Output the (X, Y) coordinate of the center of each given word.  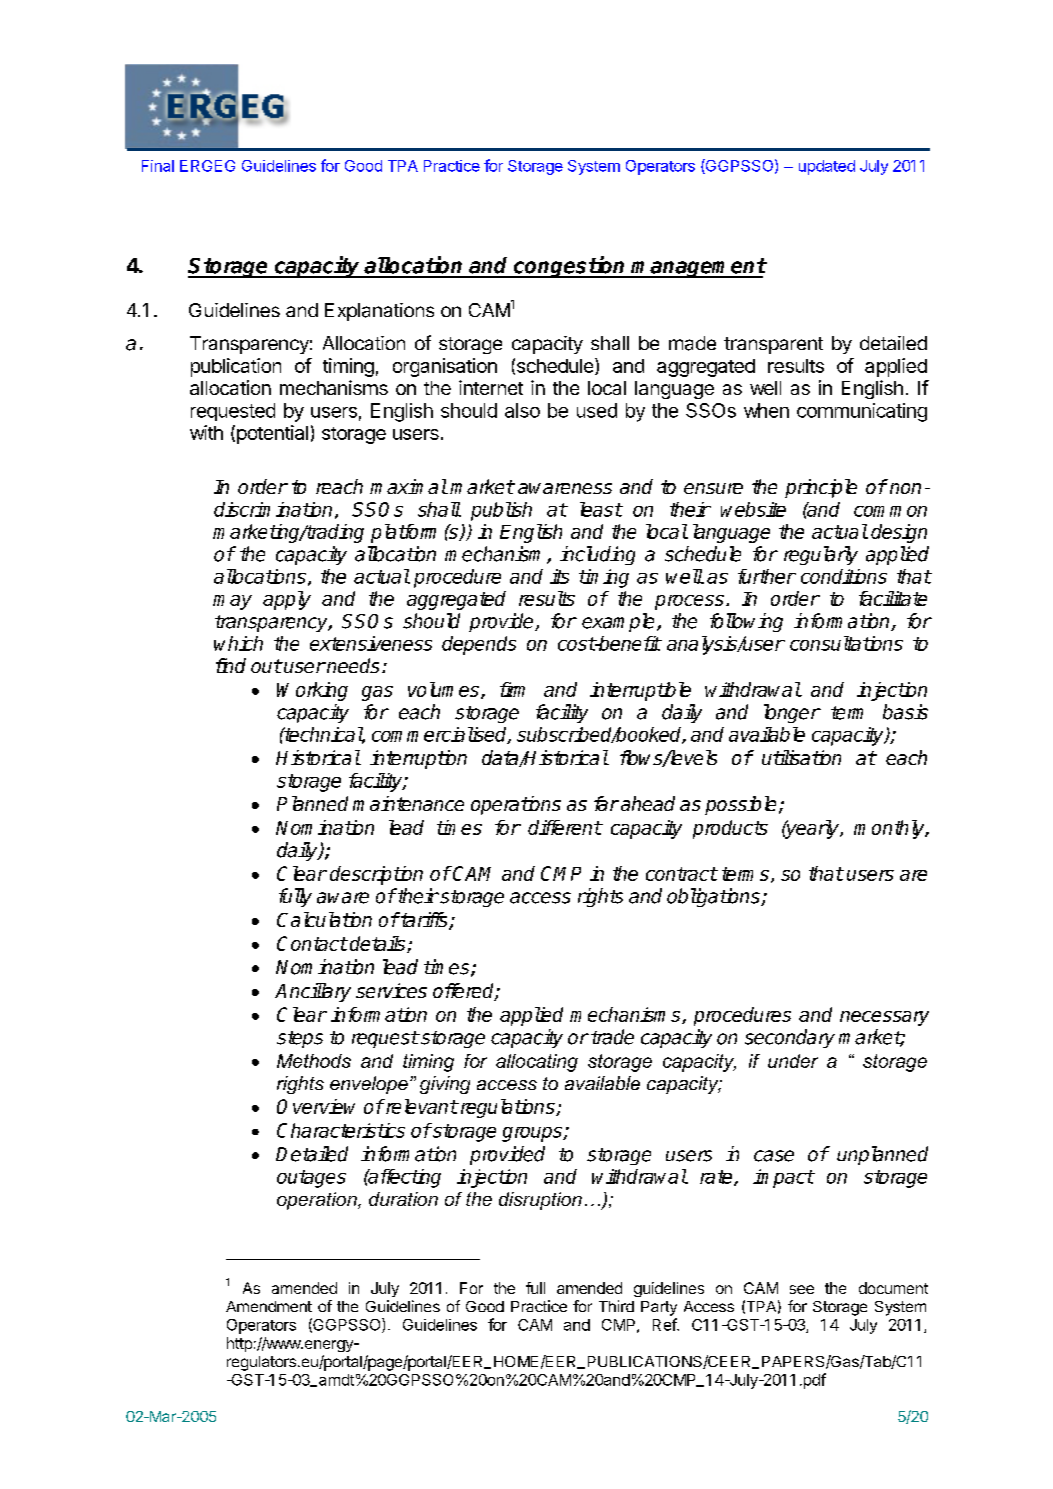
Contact (312, 943)
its (559, 576)
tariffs (424, 921)
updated (827, 167)
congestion (569, 267)
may (232, 602)
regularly (821, 555)
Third (616, 1306)
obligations (714, 897)
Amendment (269, 1306)
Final (158, 166)
